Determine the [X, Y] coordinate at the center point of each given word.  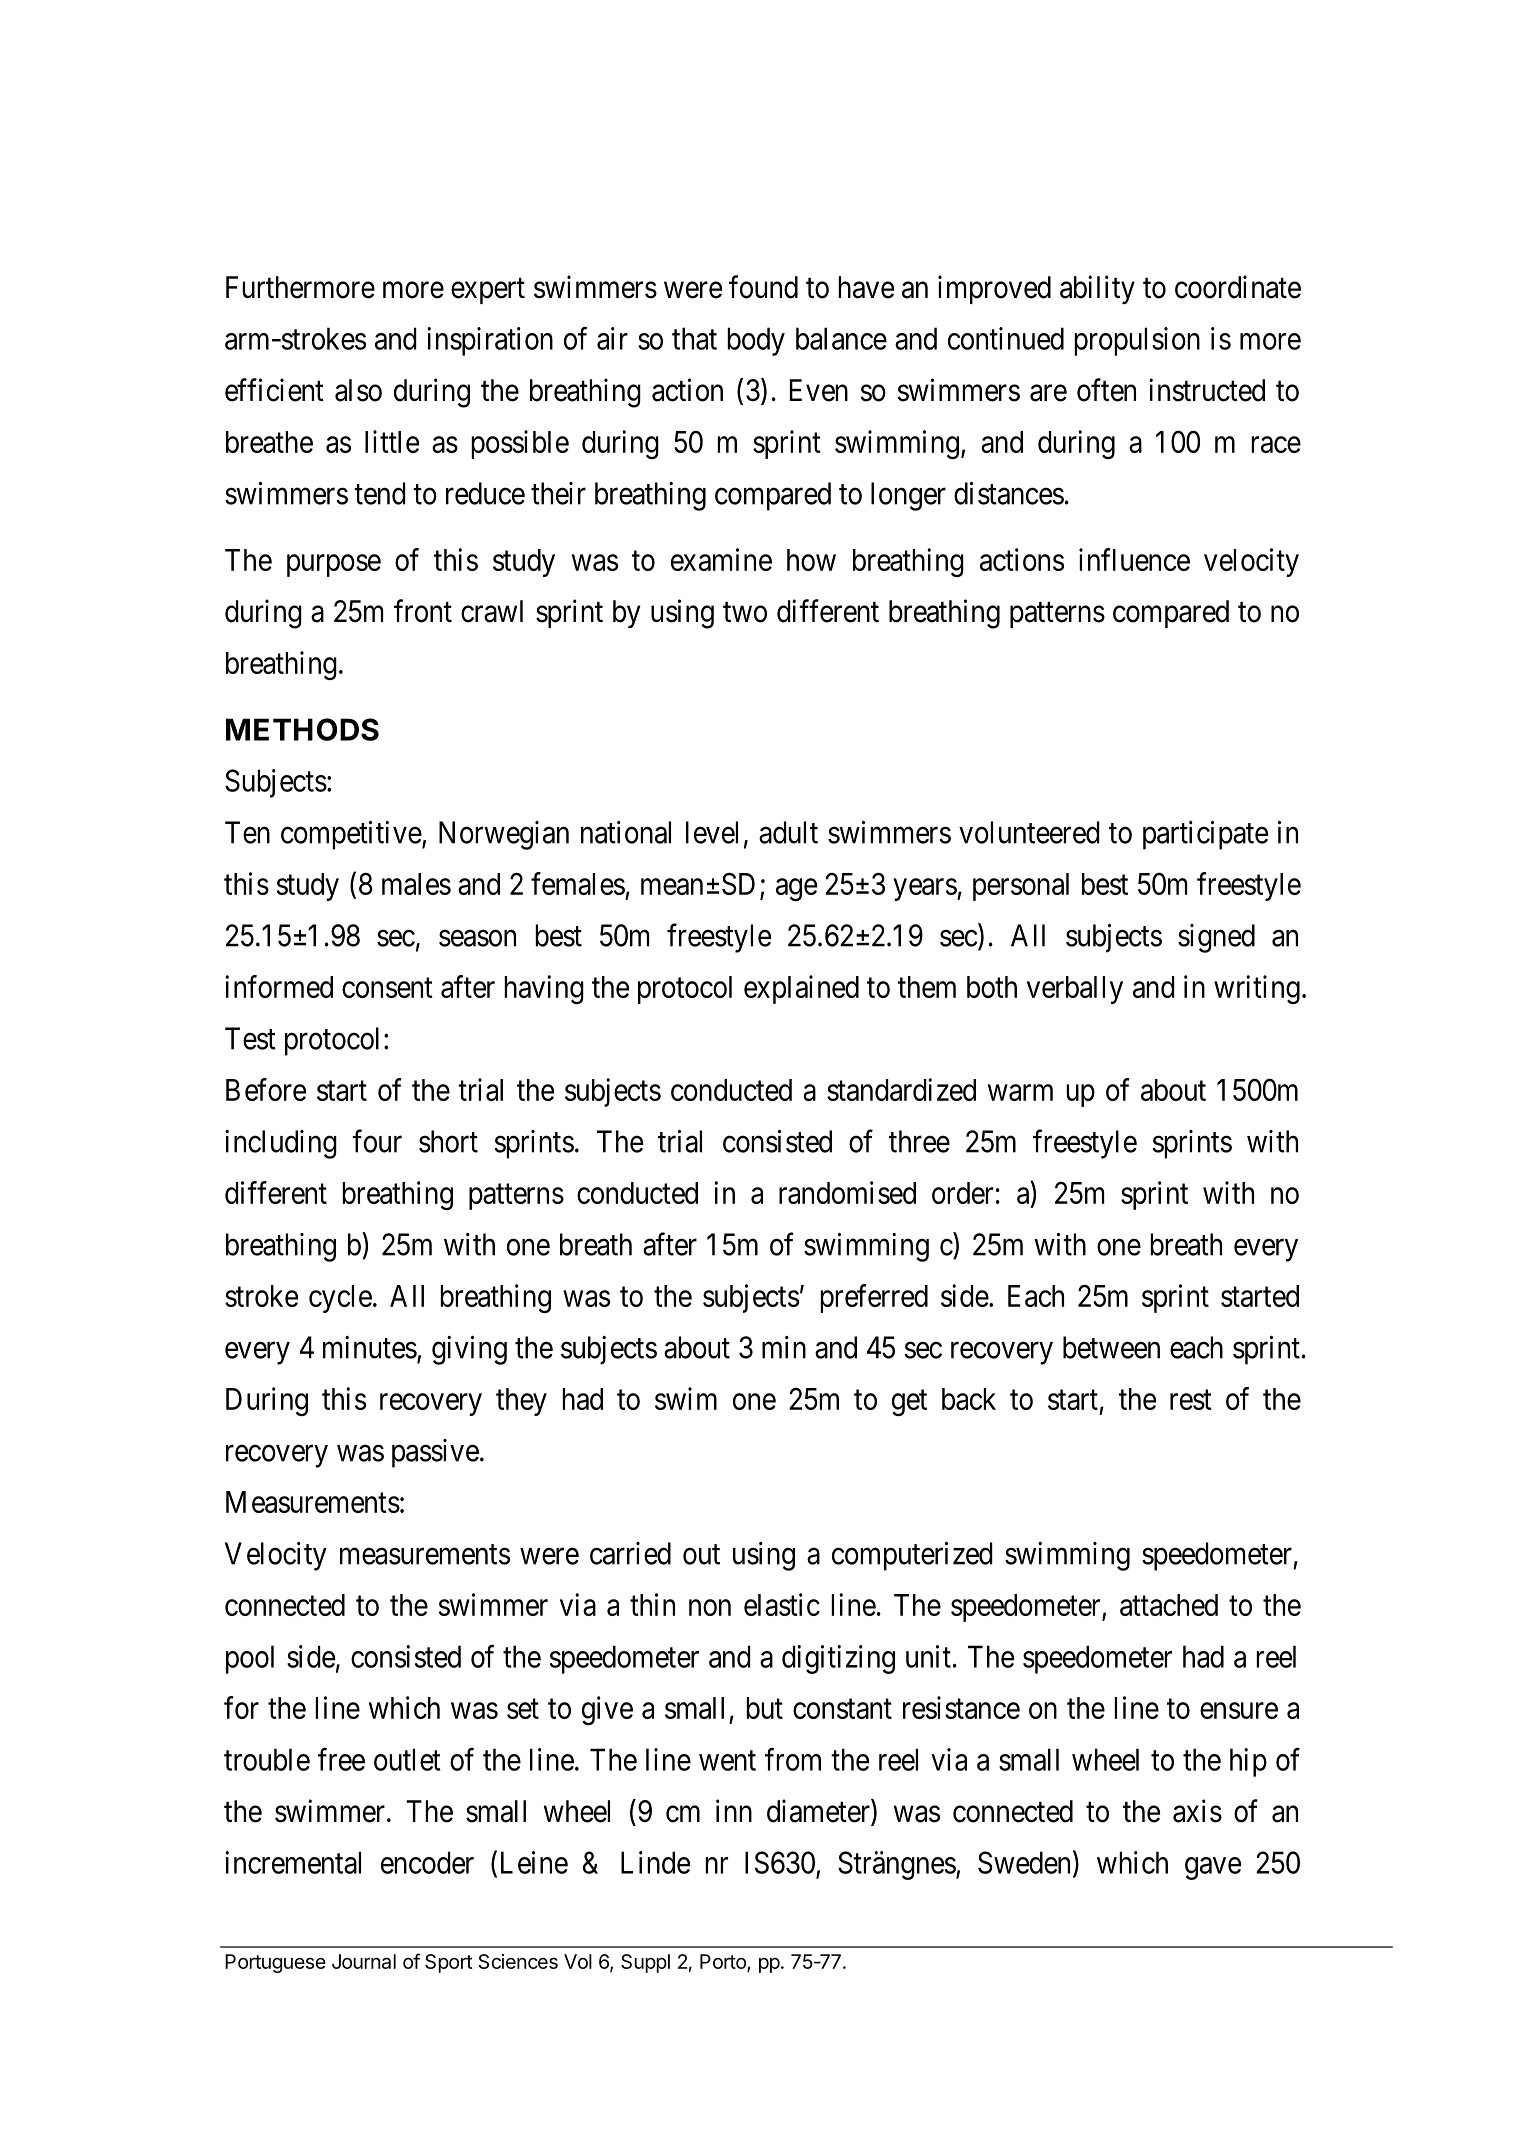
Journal [364, 1961]
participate [1205, 835]
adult [788, 832]
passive [435, 1453]
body [756, 341]
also [358, 390]
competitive [351, 835]
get [909, 1403]
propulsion [1137, 341]
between [1111, 1347]
